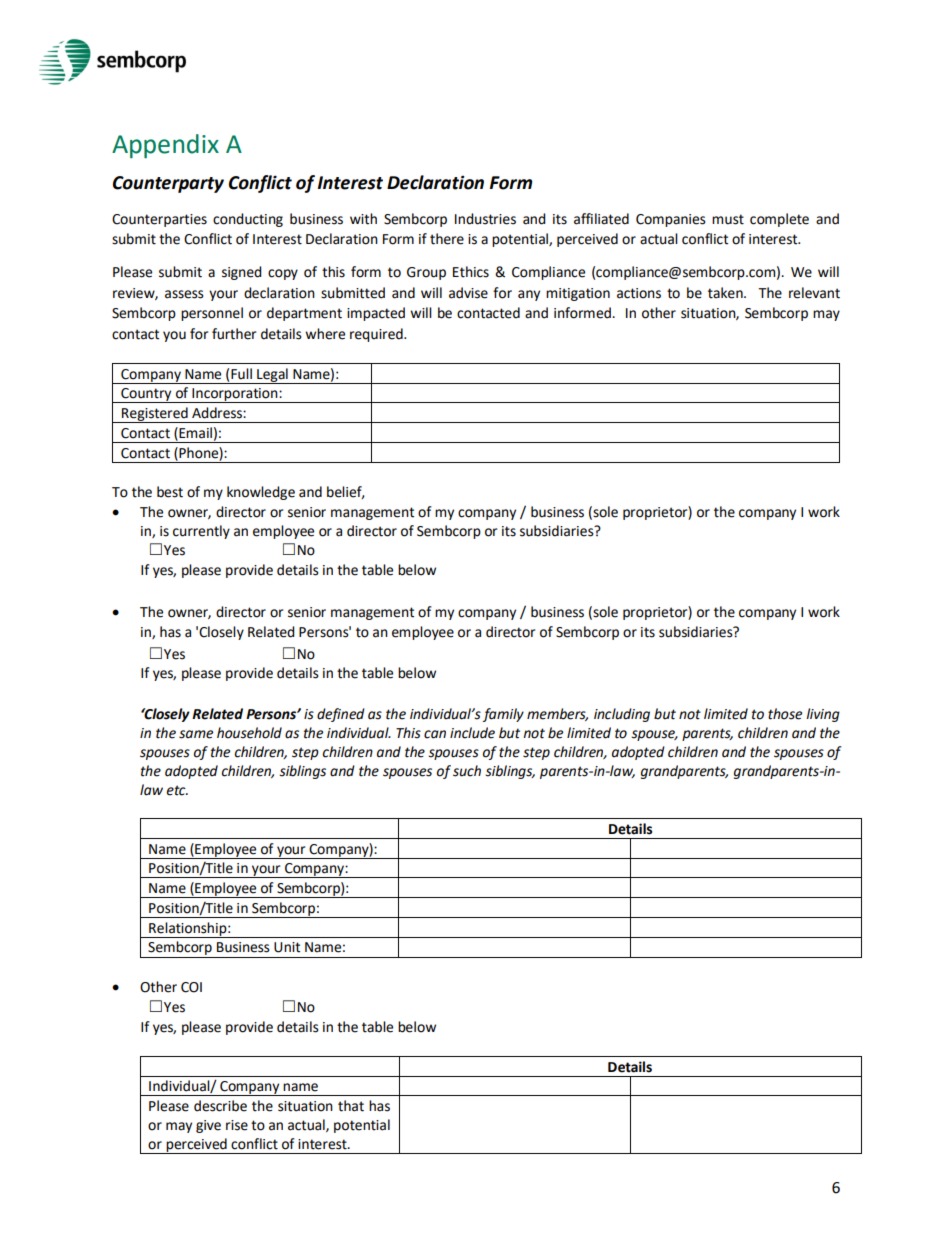  What do you see at coordinates (728, 219) in the screenshot?
I see `must` at bounding box center [728, 219].
